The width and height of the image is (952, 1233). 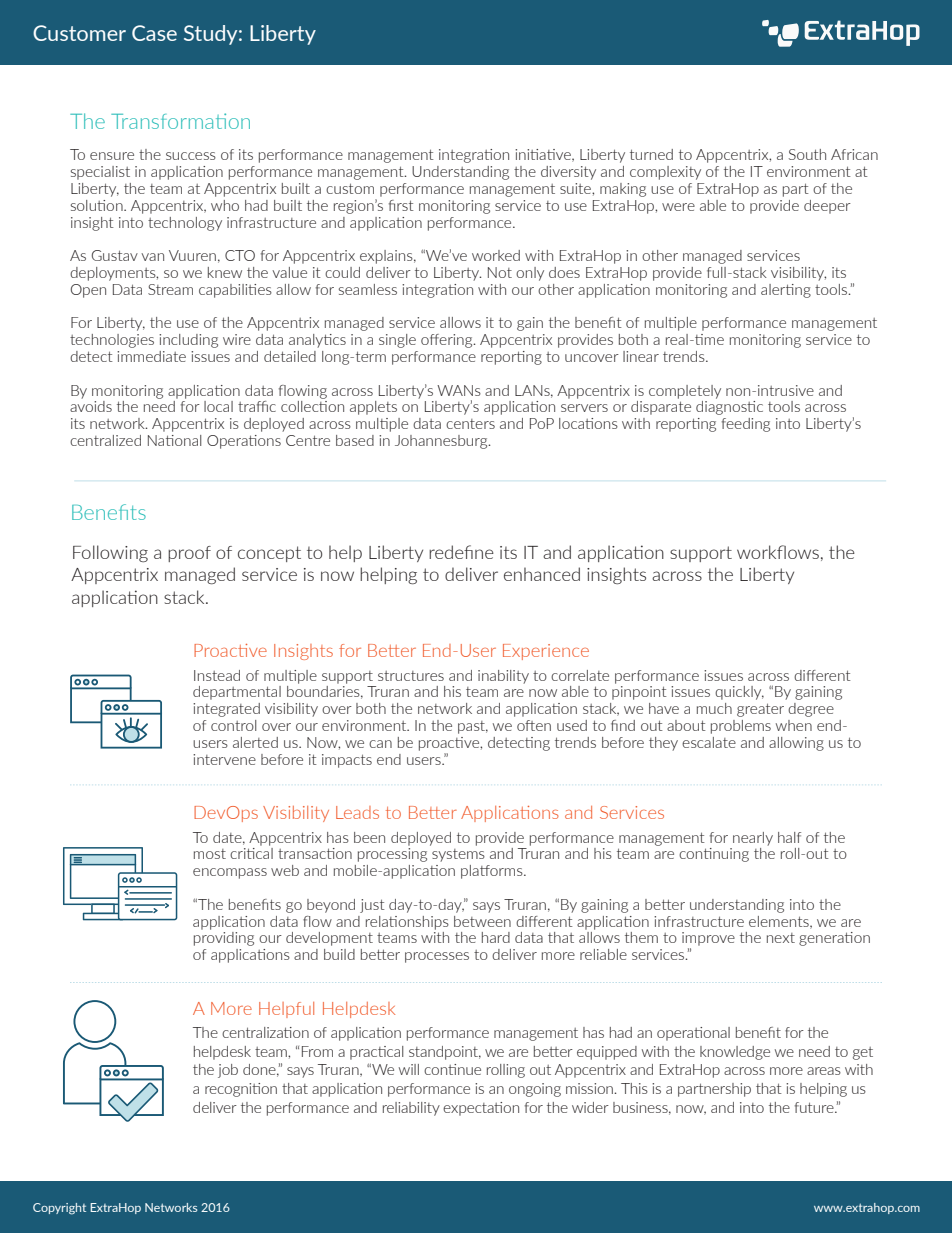 I want to click on Case, so click(x=154, y=33).
